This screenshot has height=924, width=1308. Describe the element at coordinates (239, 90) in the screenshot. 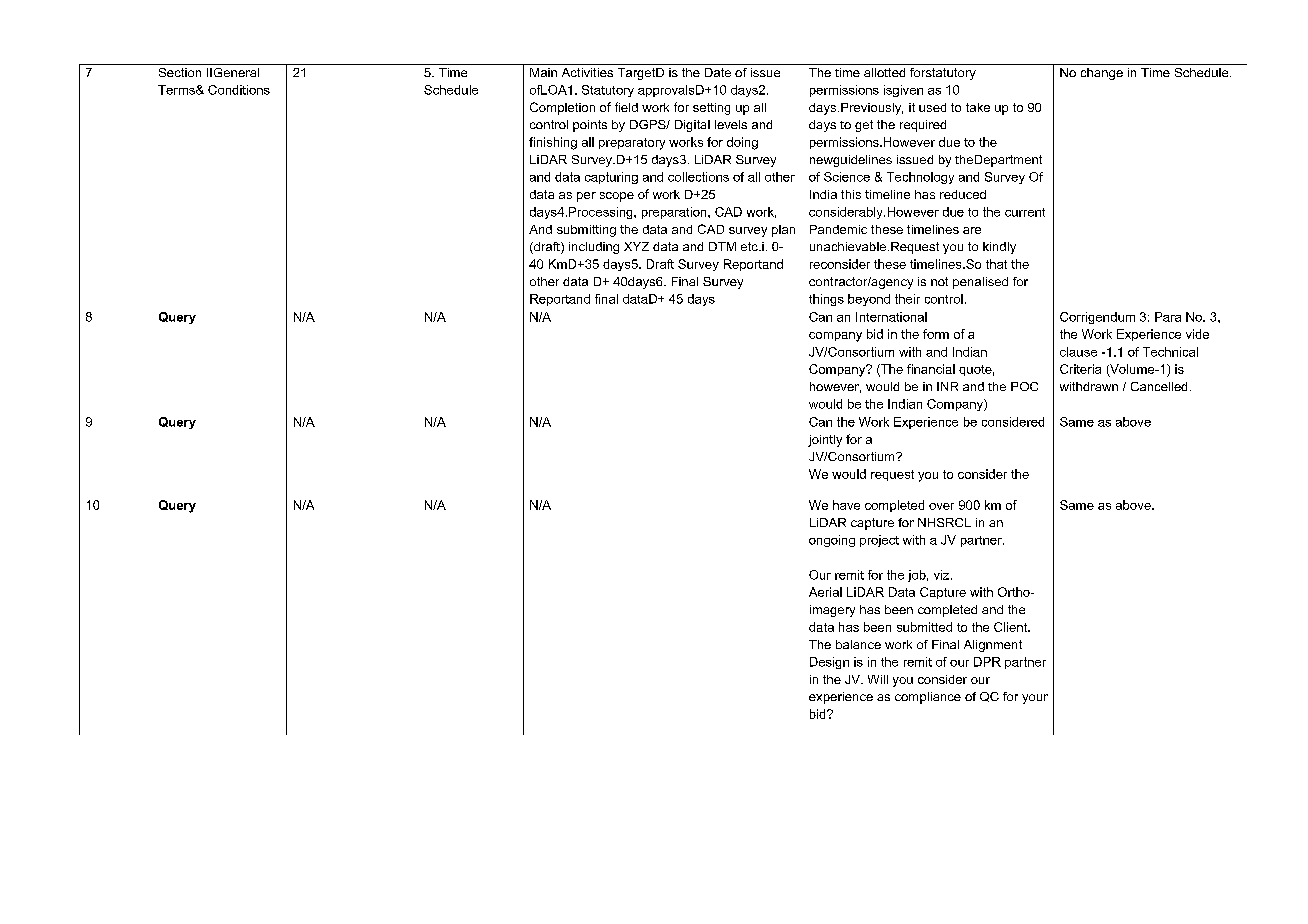

I see `Conditions` at that location.
